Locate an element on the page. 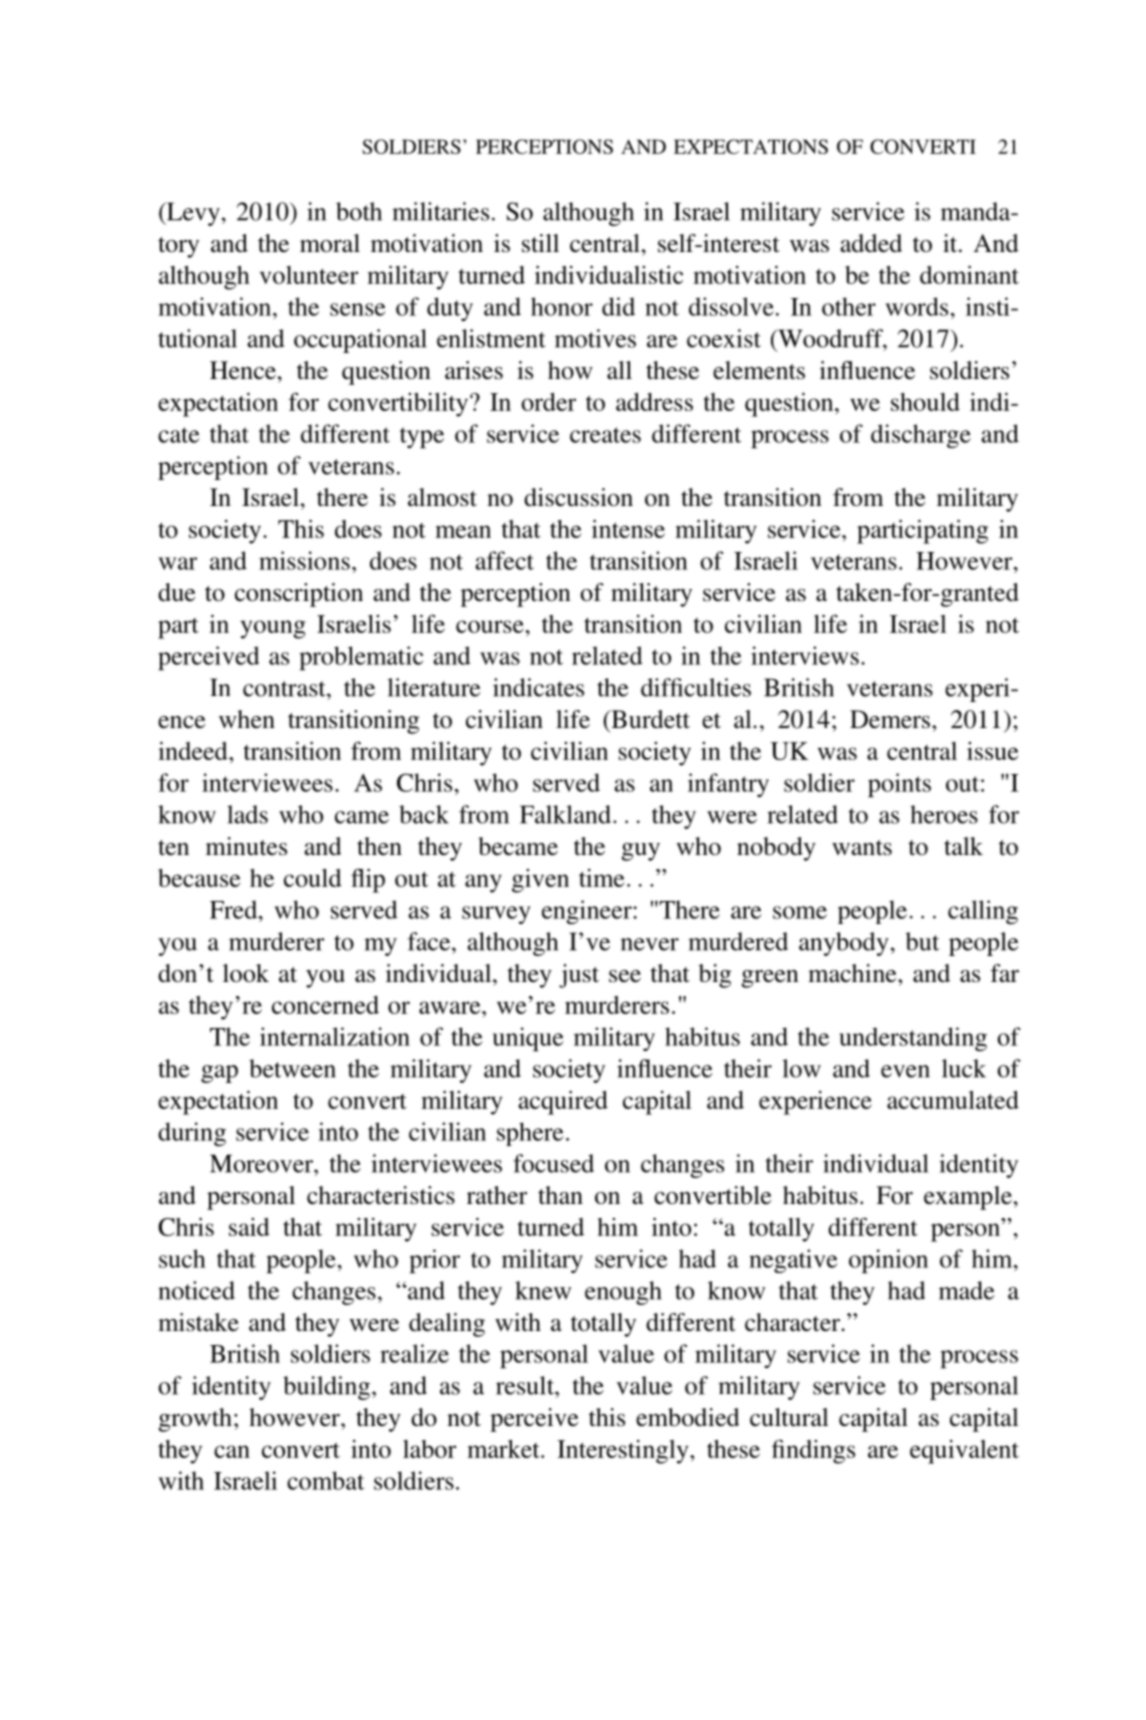 The image size is (1146, 1720). added is located at coordinates (871, 243).
